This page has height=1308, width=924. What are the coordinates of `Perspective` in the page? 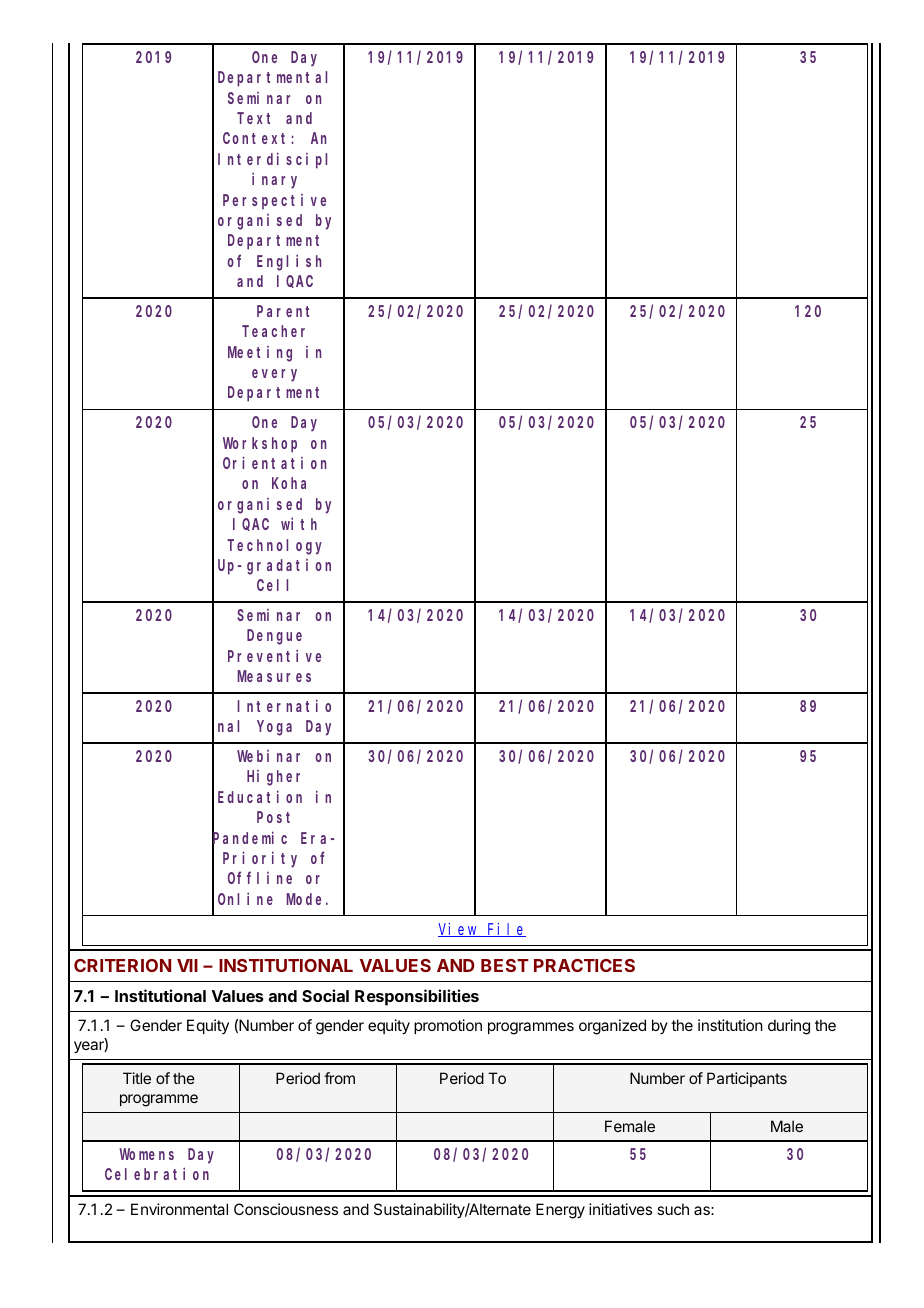 It's located at (274, 201).
